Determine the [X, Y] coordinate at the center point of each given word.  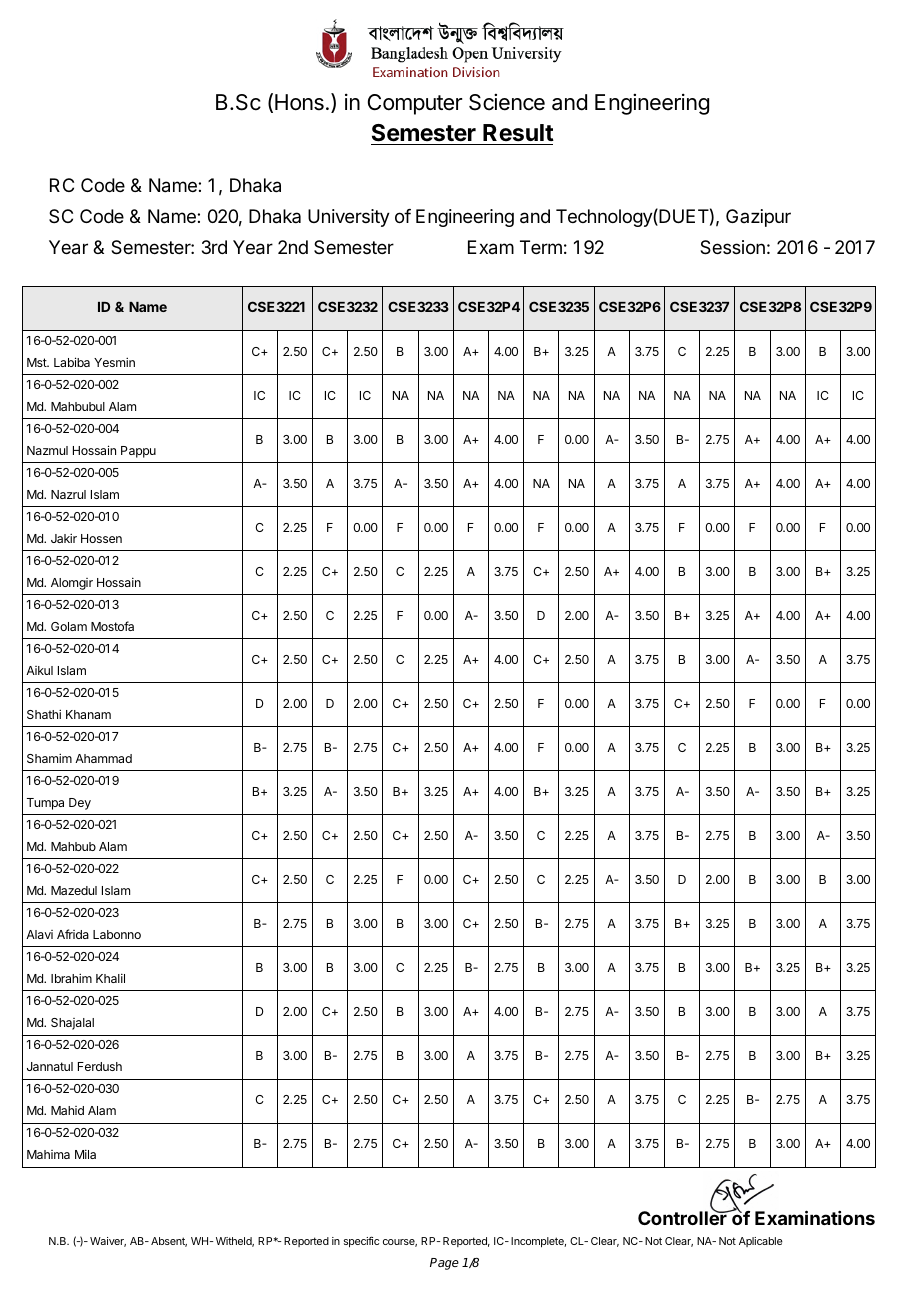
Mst [38, 362]
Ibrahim [71, 978]
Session [732, 247]
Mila [85, 1154]
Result [518, 133]
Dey [80, 804]
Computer [415, 104]
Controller [683, 1217]
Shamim [49, 758]
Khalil [110, 978]
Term [541, 247]
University [349, 218]
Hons [299, 102]
